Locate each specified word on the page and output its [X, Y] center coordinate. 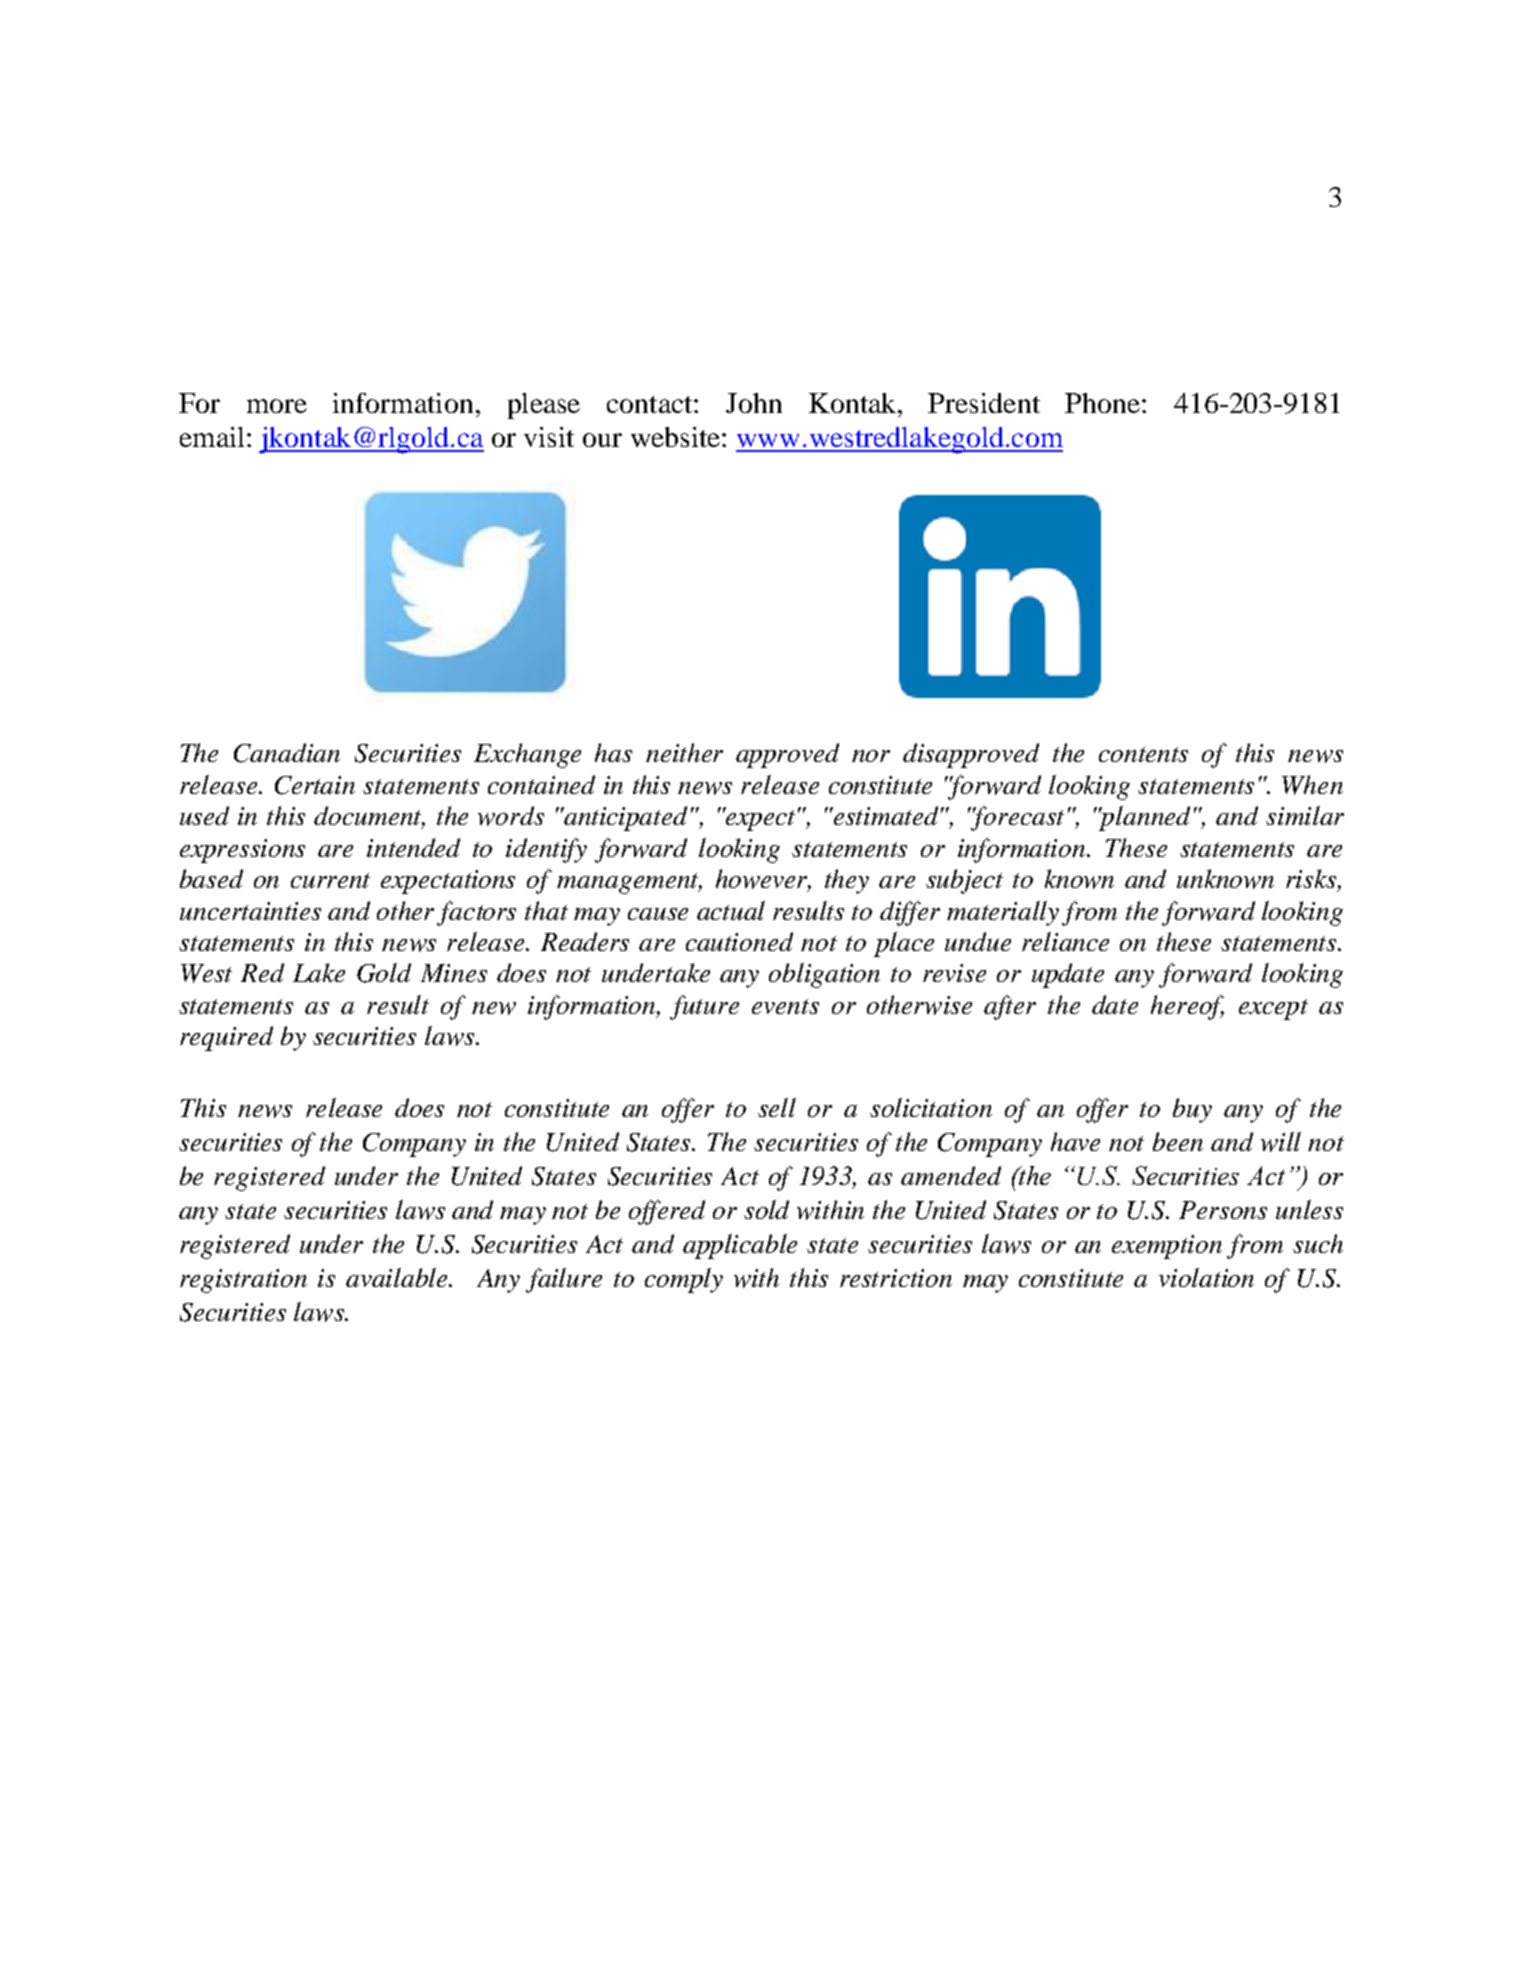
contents [1143, 754]
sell [777, 1107]
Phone [1102, 403]
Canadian [287, 753]
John [754, 403]
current [330, 880]
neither [684, 752]
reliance [1065, 941]
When [1312, 785]
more [277, 406]
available [398, 1277]
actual [731, 910]
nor [871, 756]
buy [1192, 1110]
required [226, 1038]
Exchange [527, 755]
